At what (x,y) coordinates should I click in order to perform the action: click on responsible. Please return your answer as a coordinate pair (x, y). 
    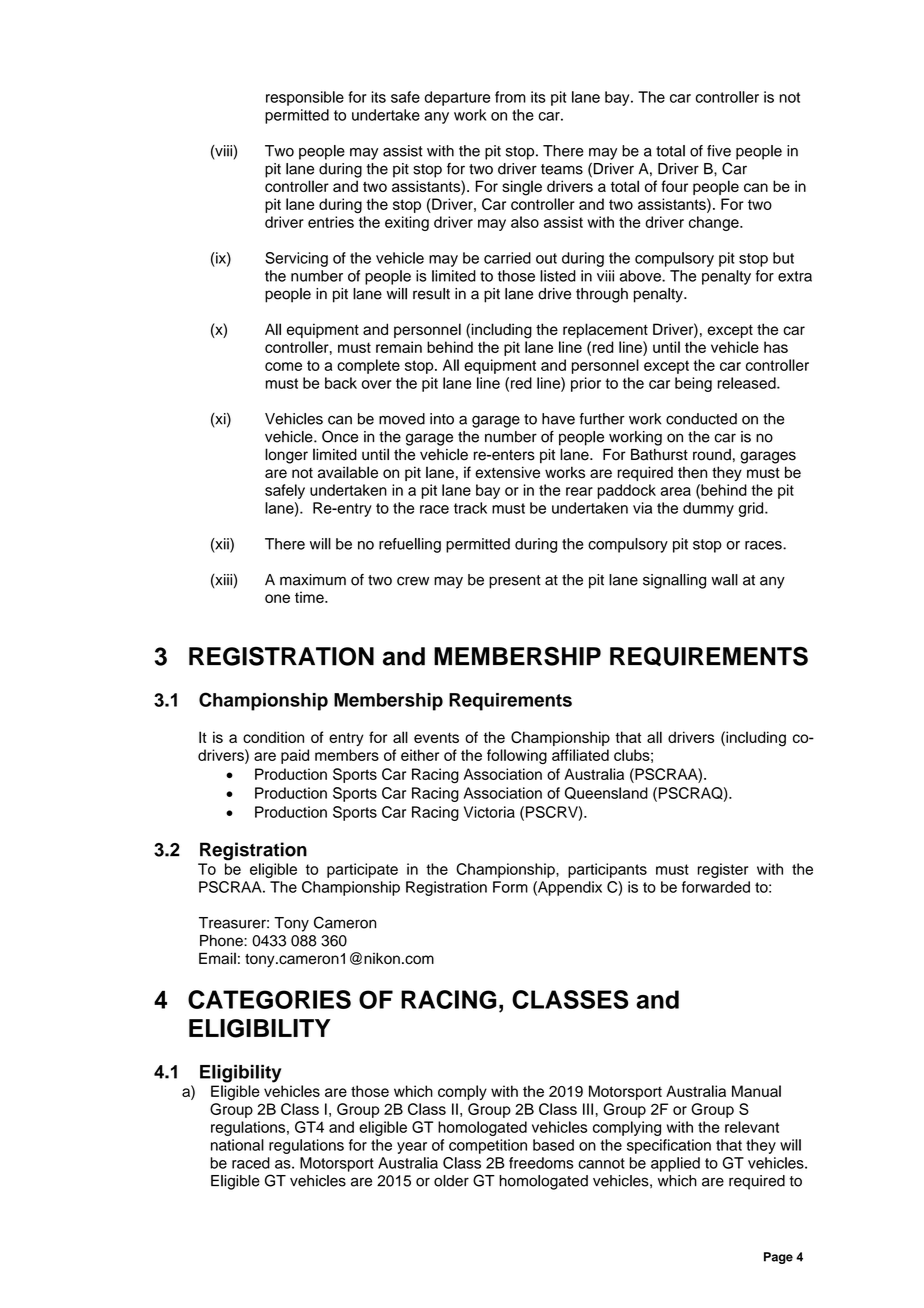
    Looking at the image, I should click on (305, 98).
